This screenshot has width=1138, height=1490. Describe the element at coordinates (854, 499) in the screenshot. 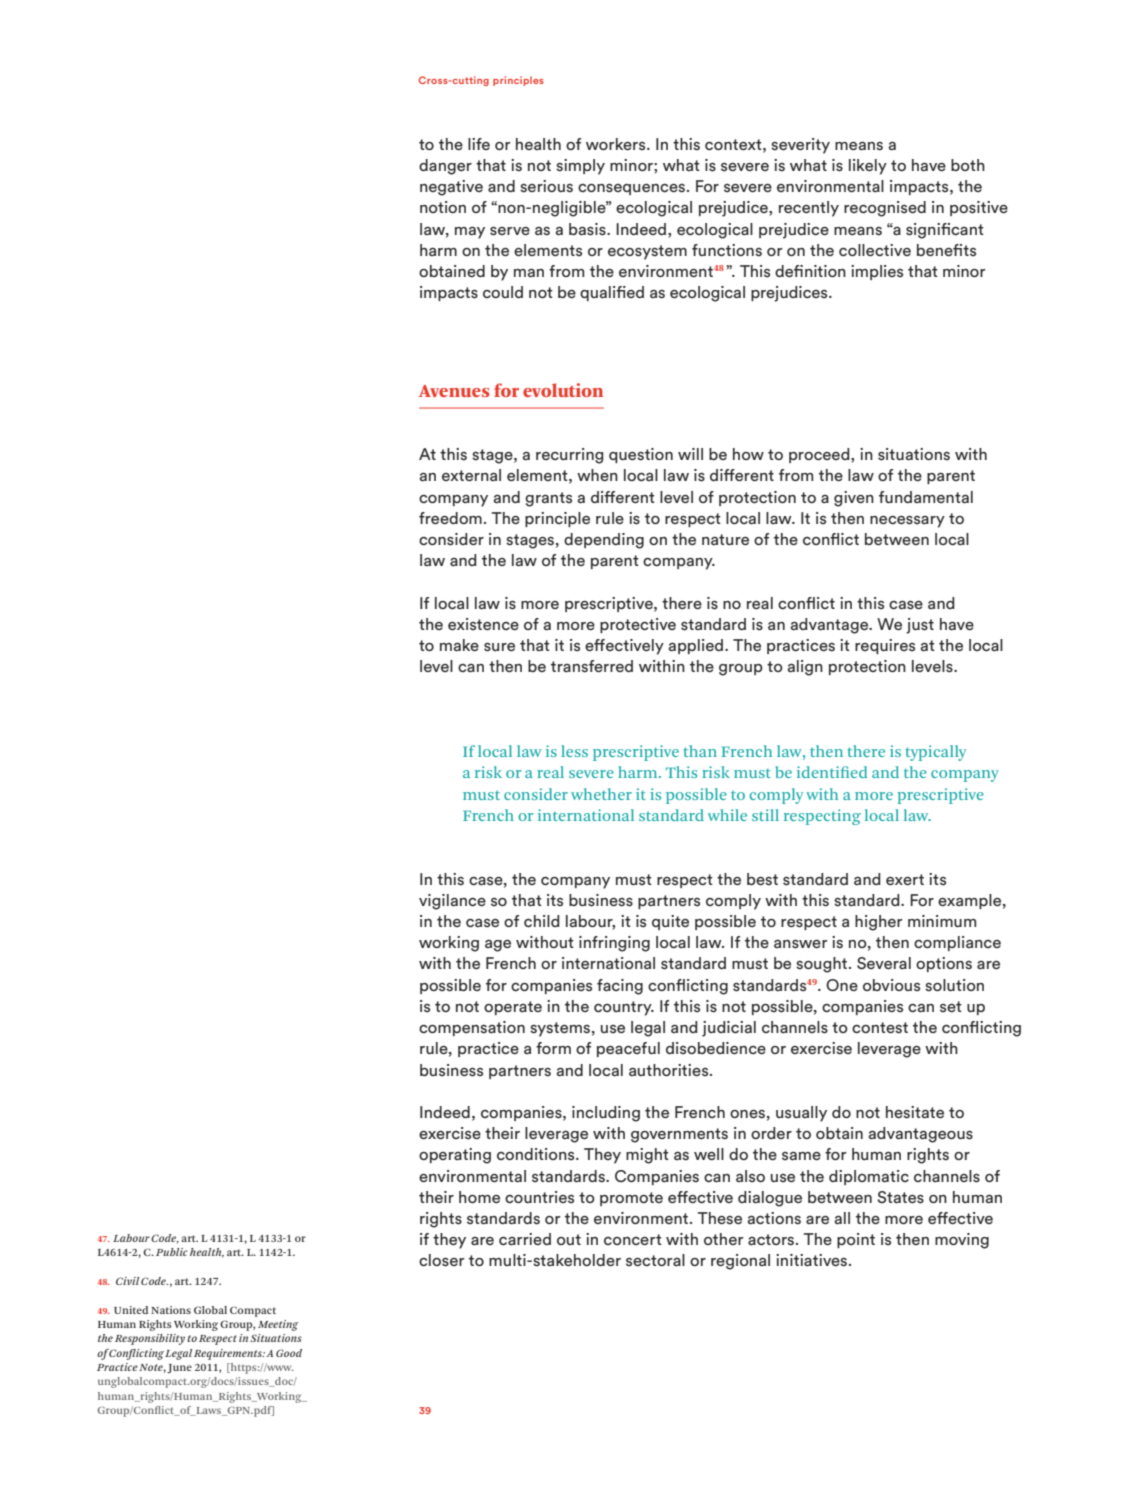

I see `given` at that location.
